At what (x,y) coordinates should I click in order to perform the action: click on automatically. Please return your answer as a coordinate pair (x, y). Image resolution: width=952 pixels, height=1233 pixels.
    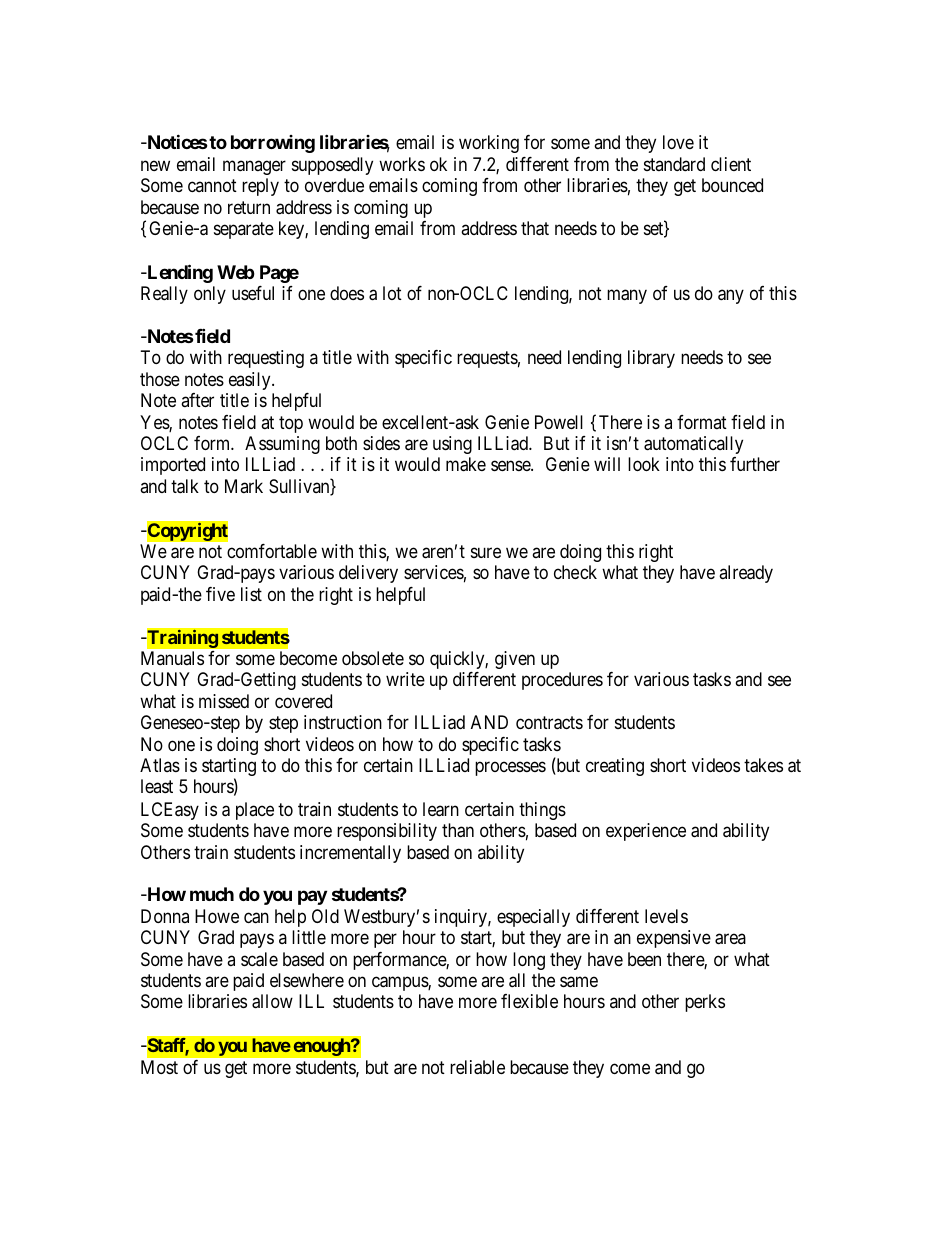
    Looking at the image, I should click on (693, 445).
